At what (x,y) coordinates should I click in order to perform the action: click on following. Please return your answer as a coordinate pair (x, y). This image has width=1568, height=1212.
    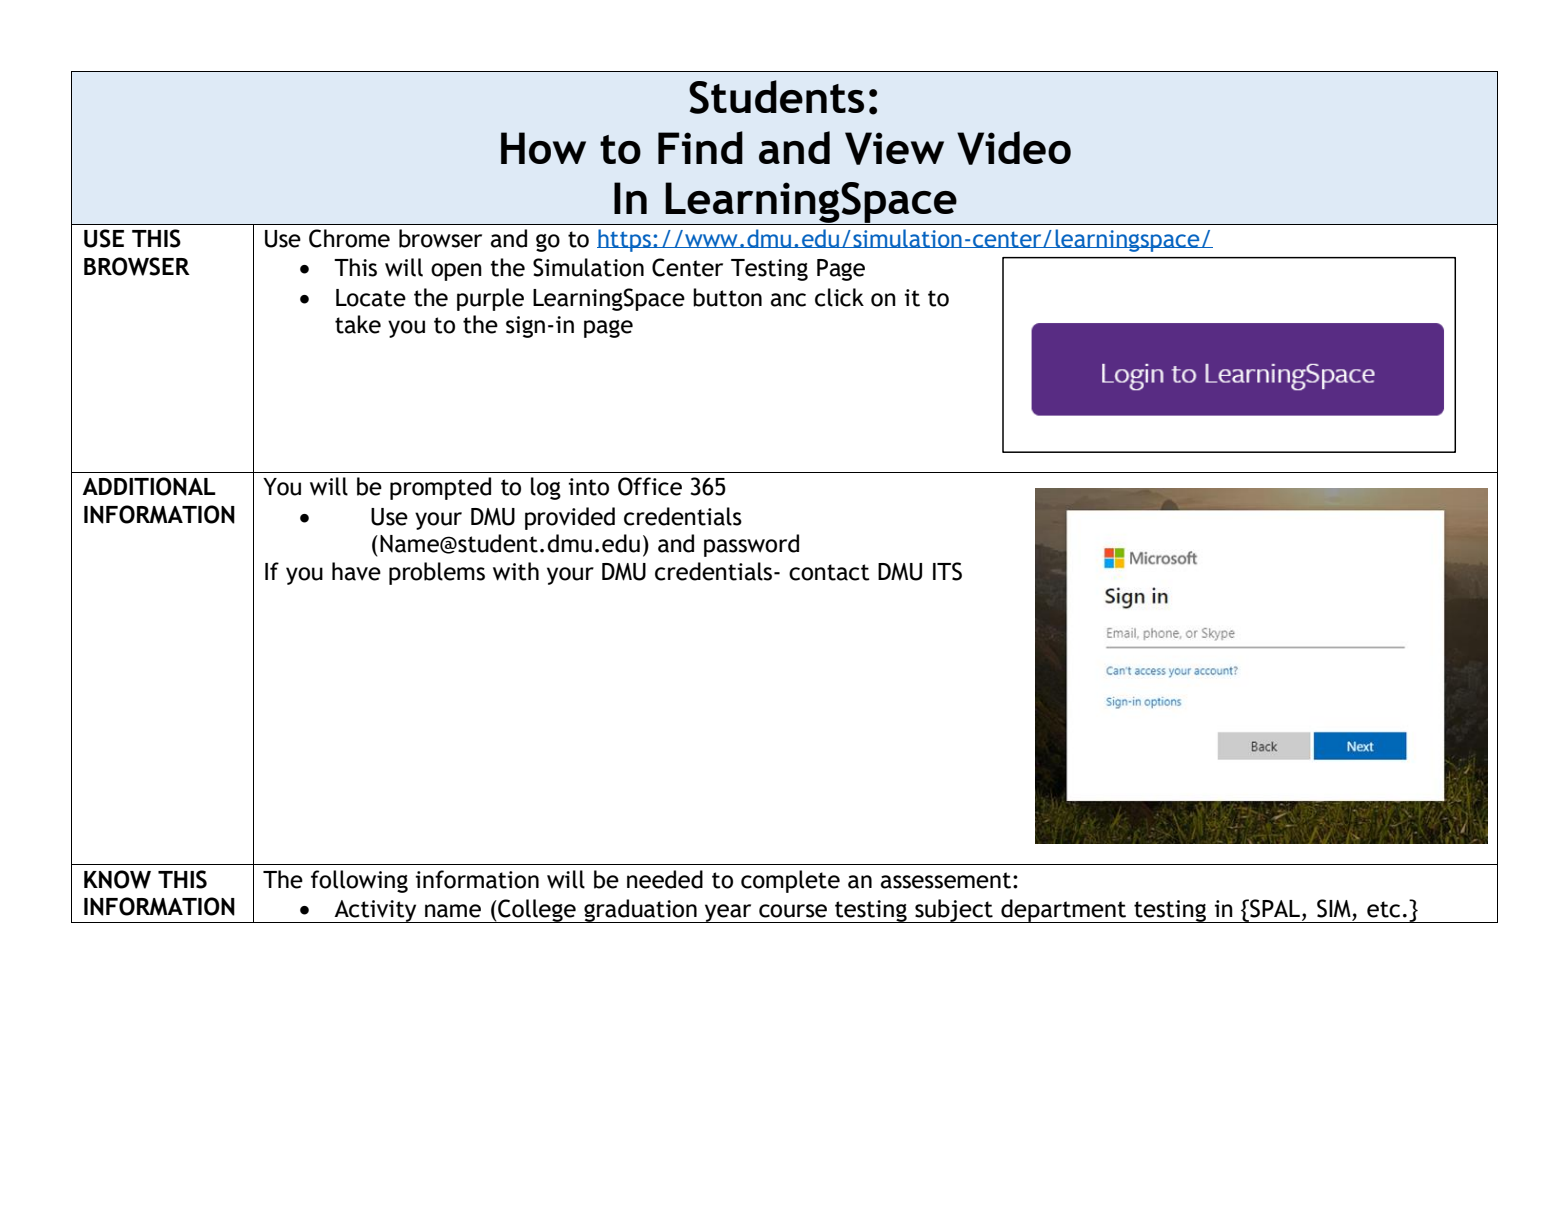
    Looking at the image, I should click on (359, 881).
